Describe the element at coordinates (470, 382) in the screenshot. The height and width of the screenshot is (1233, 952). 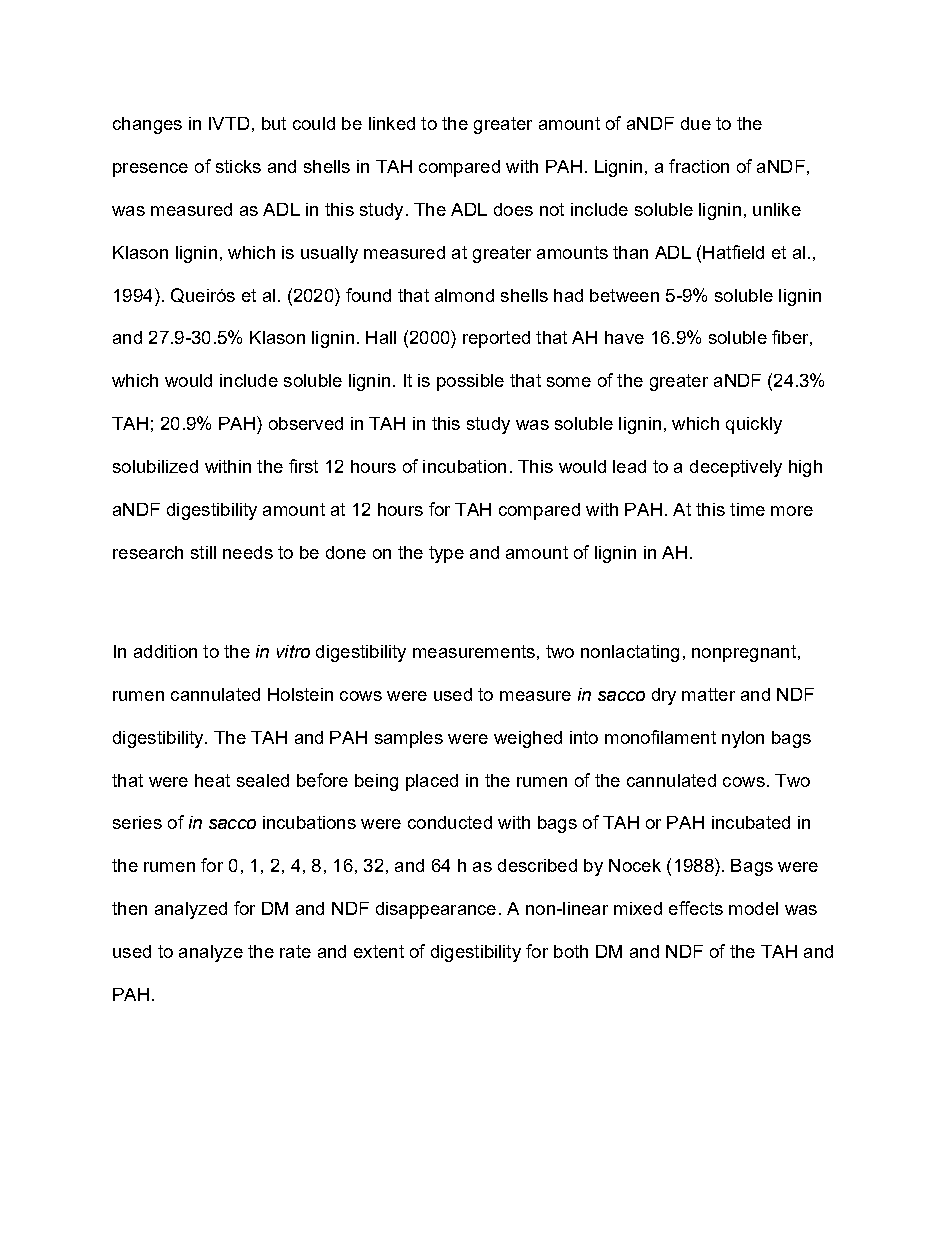
I see `possible` at that location.
